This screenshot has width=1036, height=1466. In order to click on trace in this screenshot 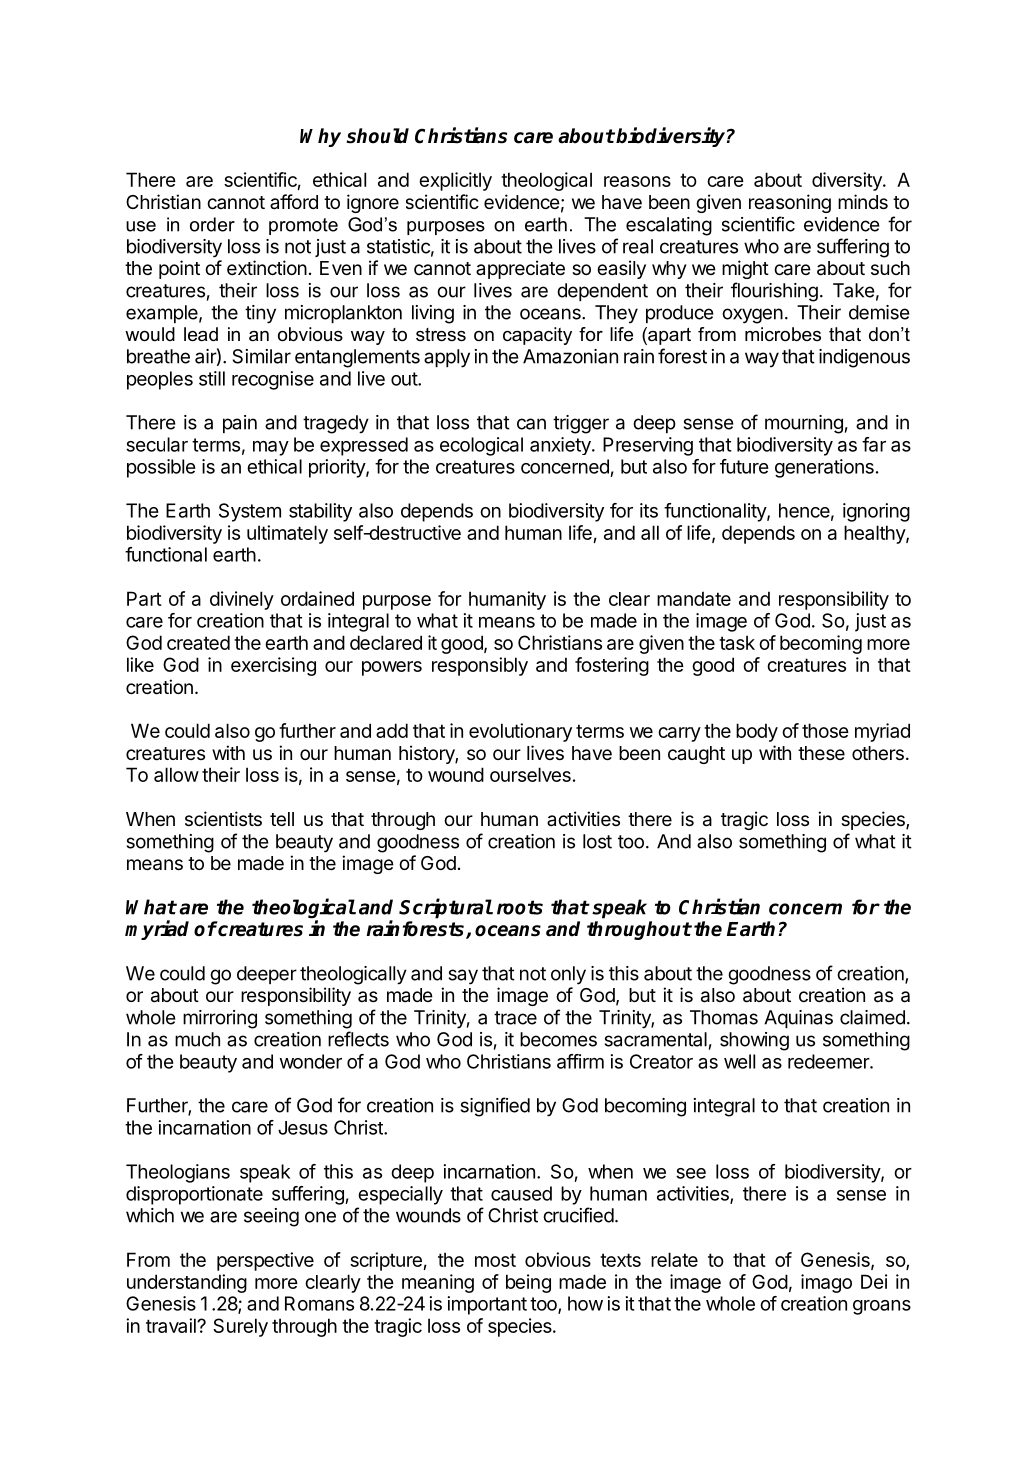, I will do `click(515, 1018)`.
